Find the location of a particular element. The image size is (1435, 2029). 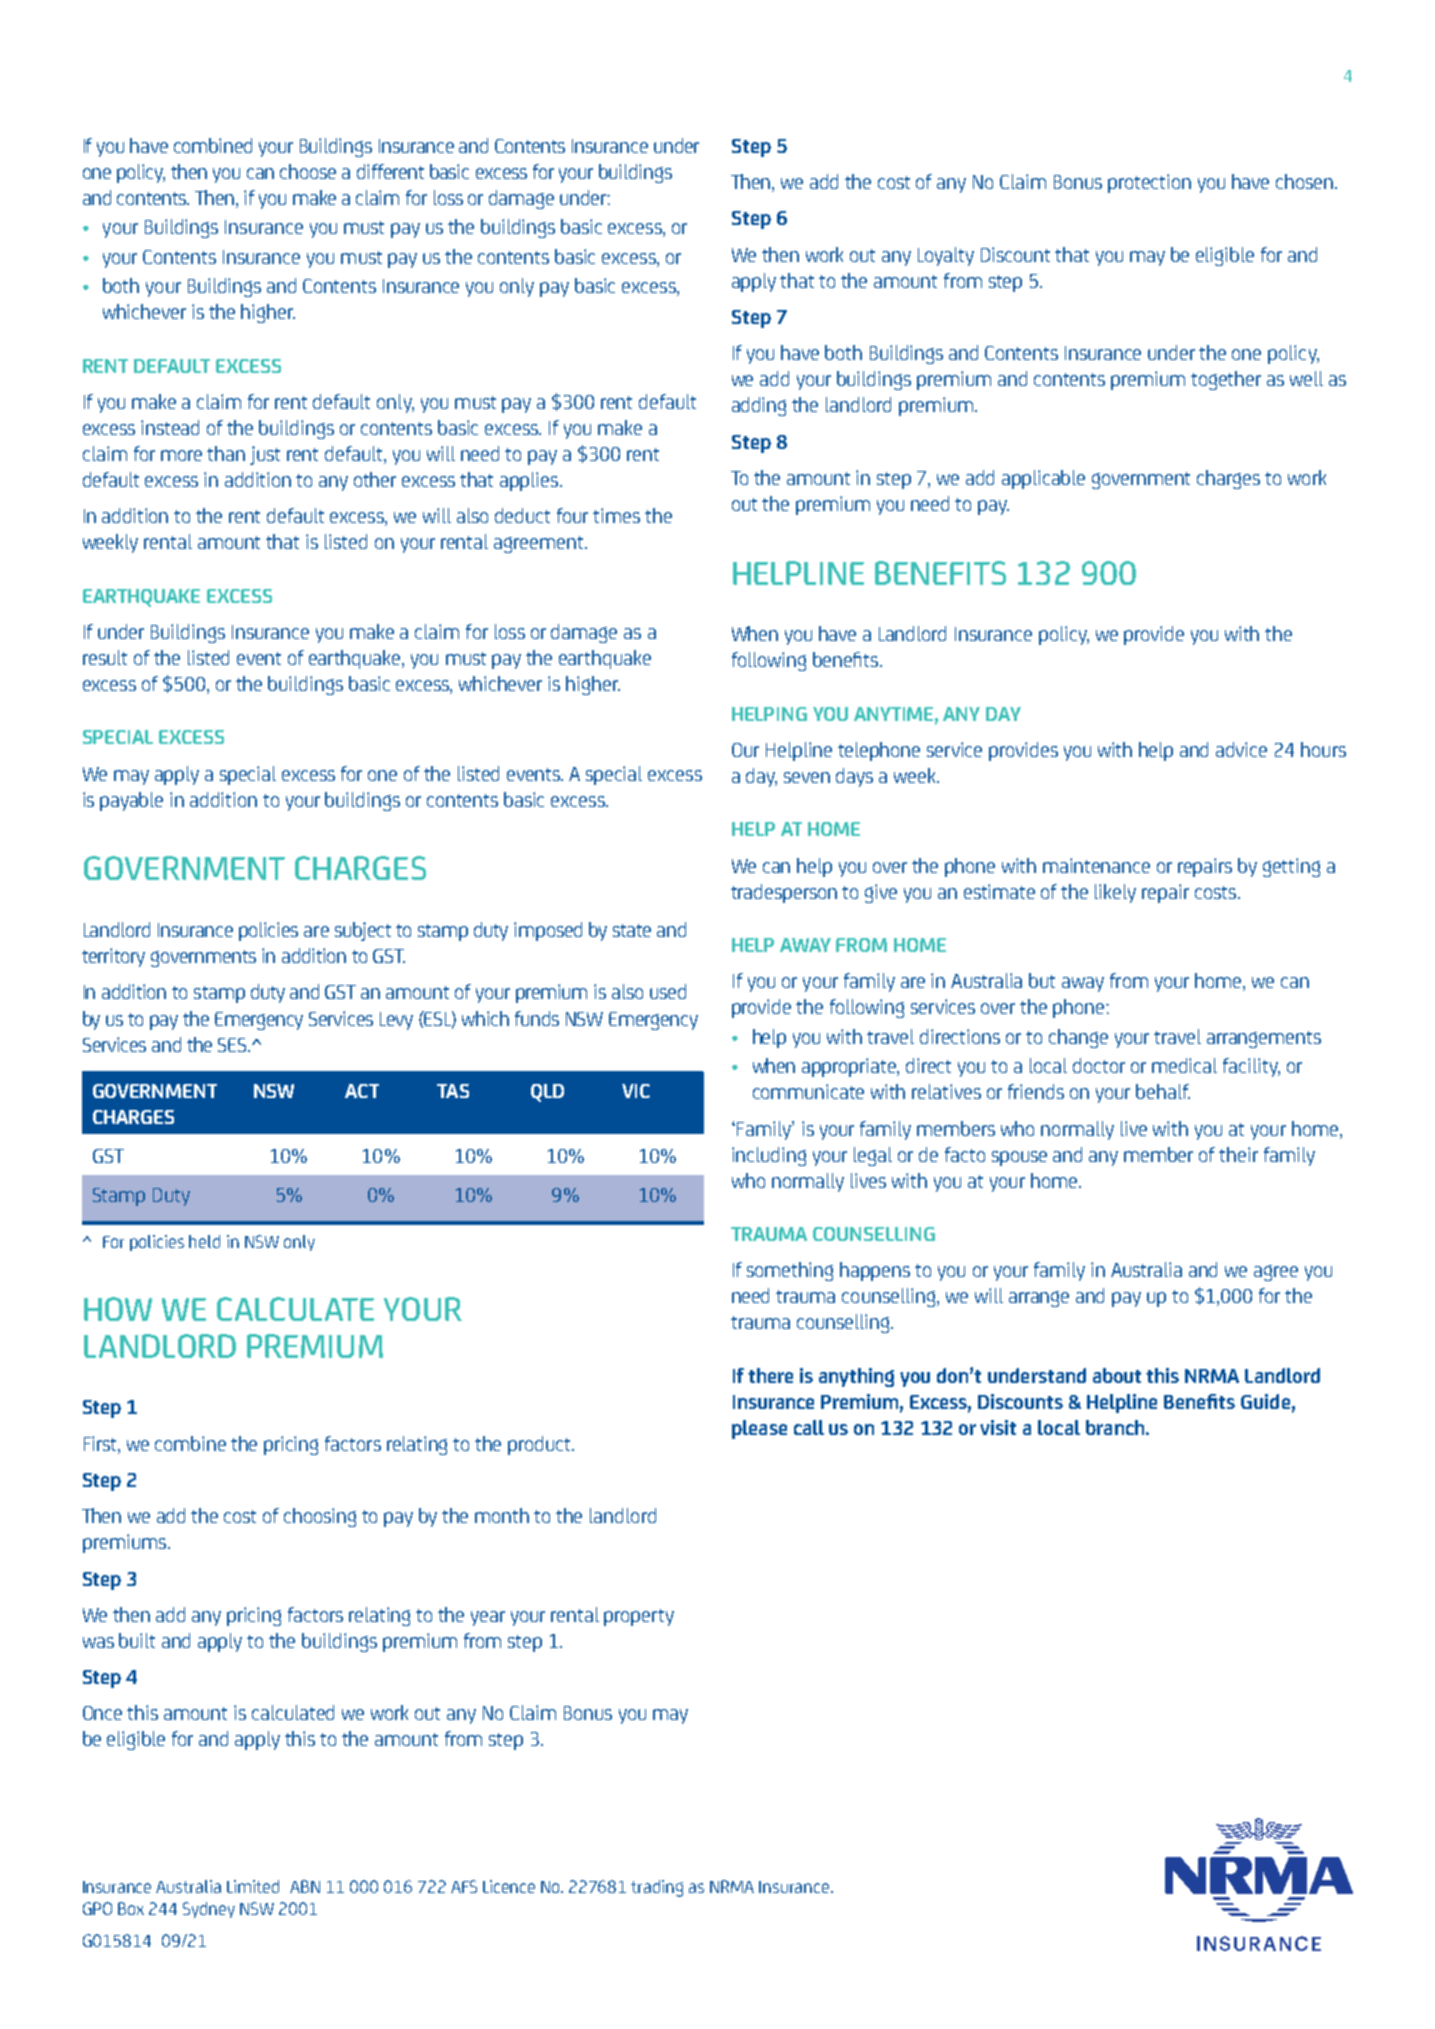

choose is located at coordinates (308, 171).
